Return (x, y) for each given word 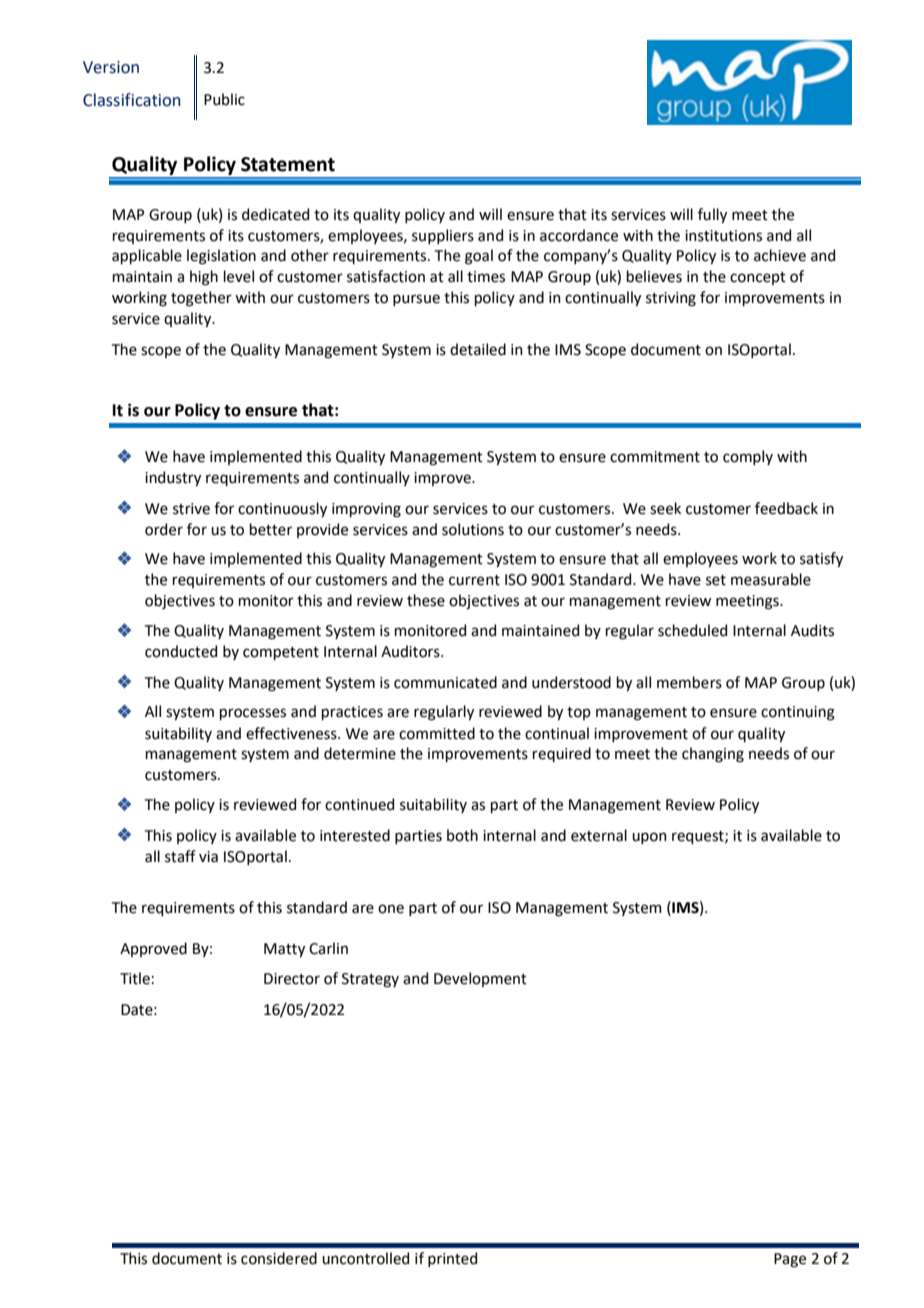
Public (224, 99)
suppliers (443, 236)
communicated (445, 682)
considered (279, 1258)
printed (452, 1259)
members (689, 682)
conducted (181, 651)
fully (712, 215)
